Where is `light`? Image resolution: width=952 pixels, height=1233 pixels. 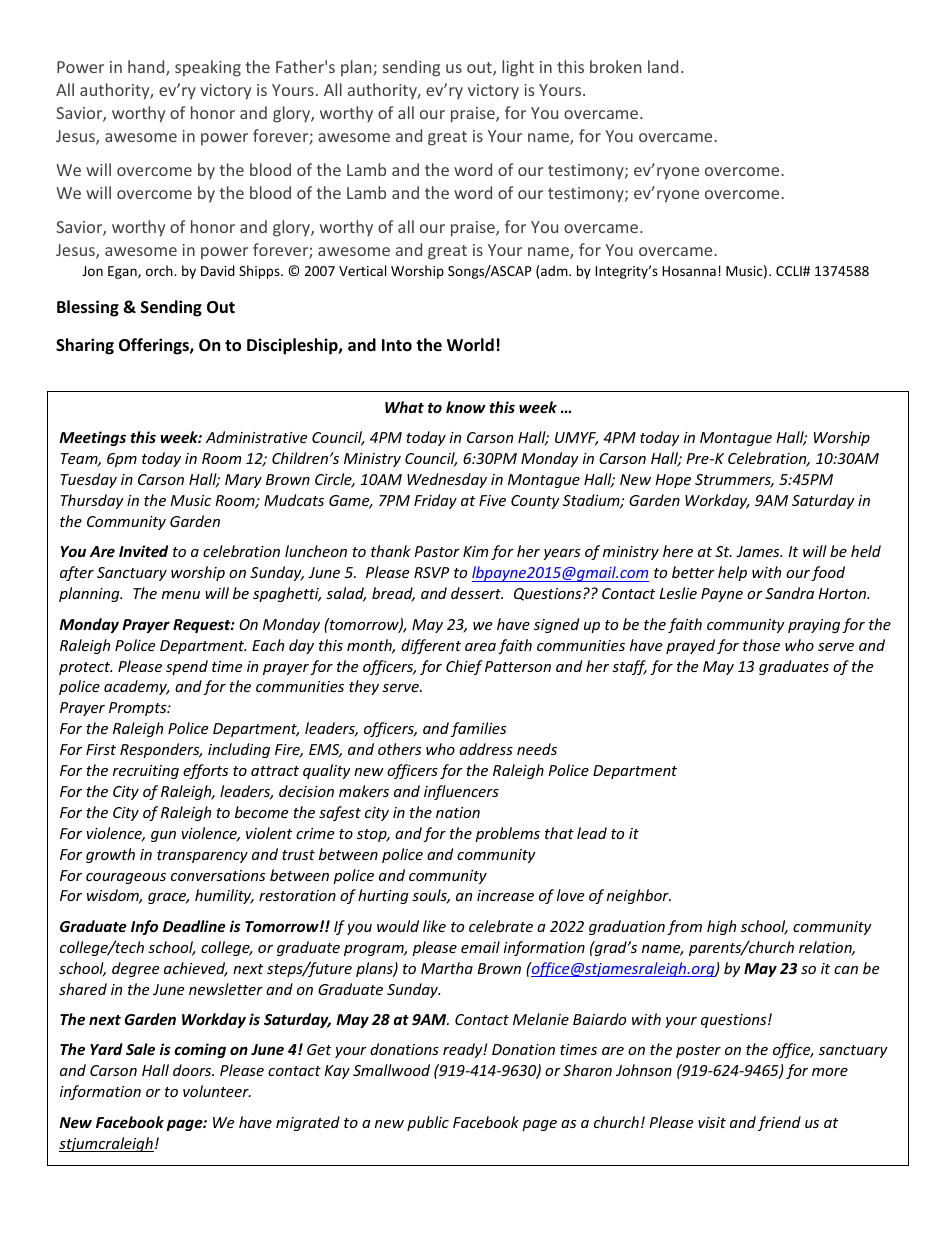
light is located at coordinates (518, 68).
